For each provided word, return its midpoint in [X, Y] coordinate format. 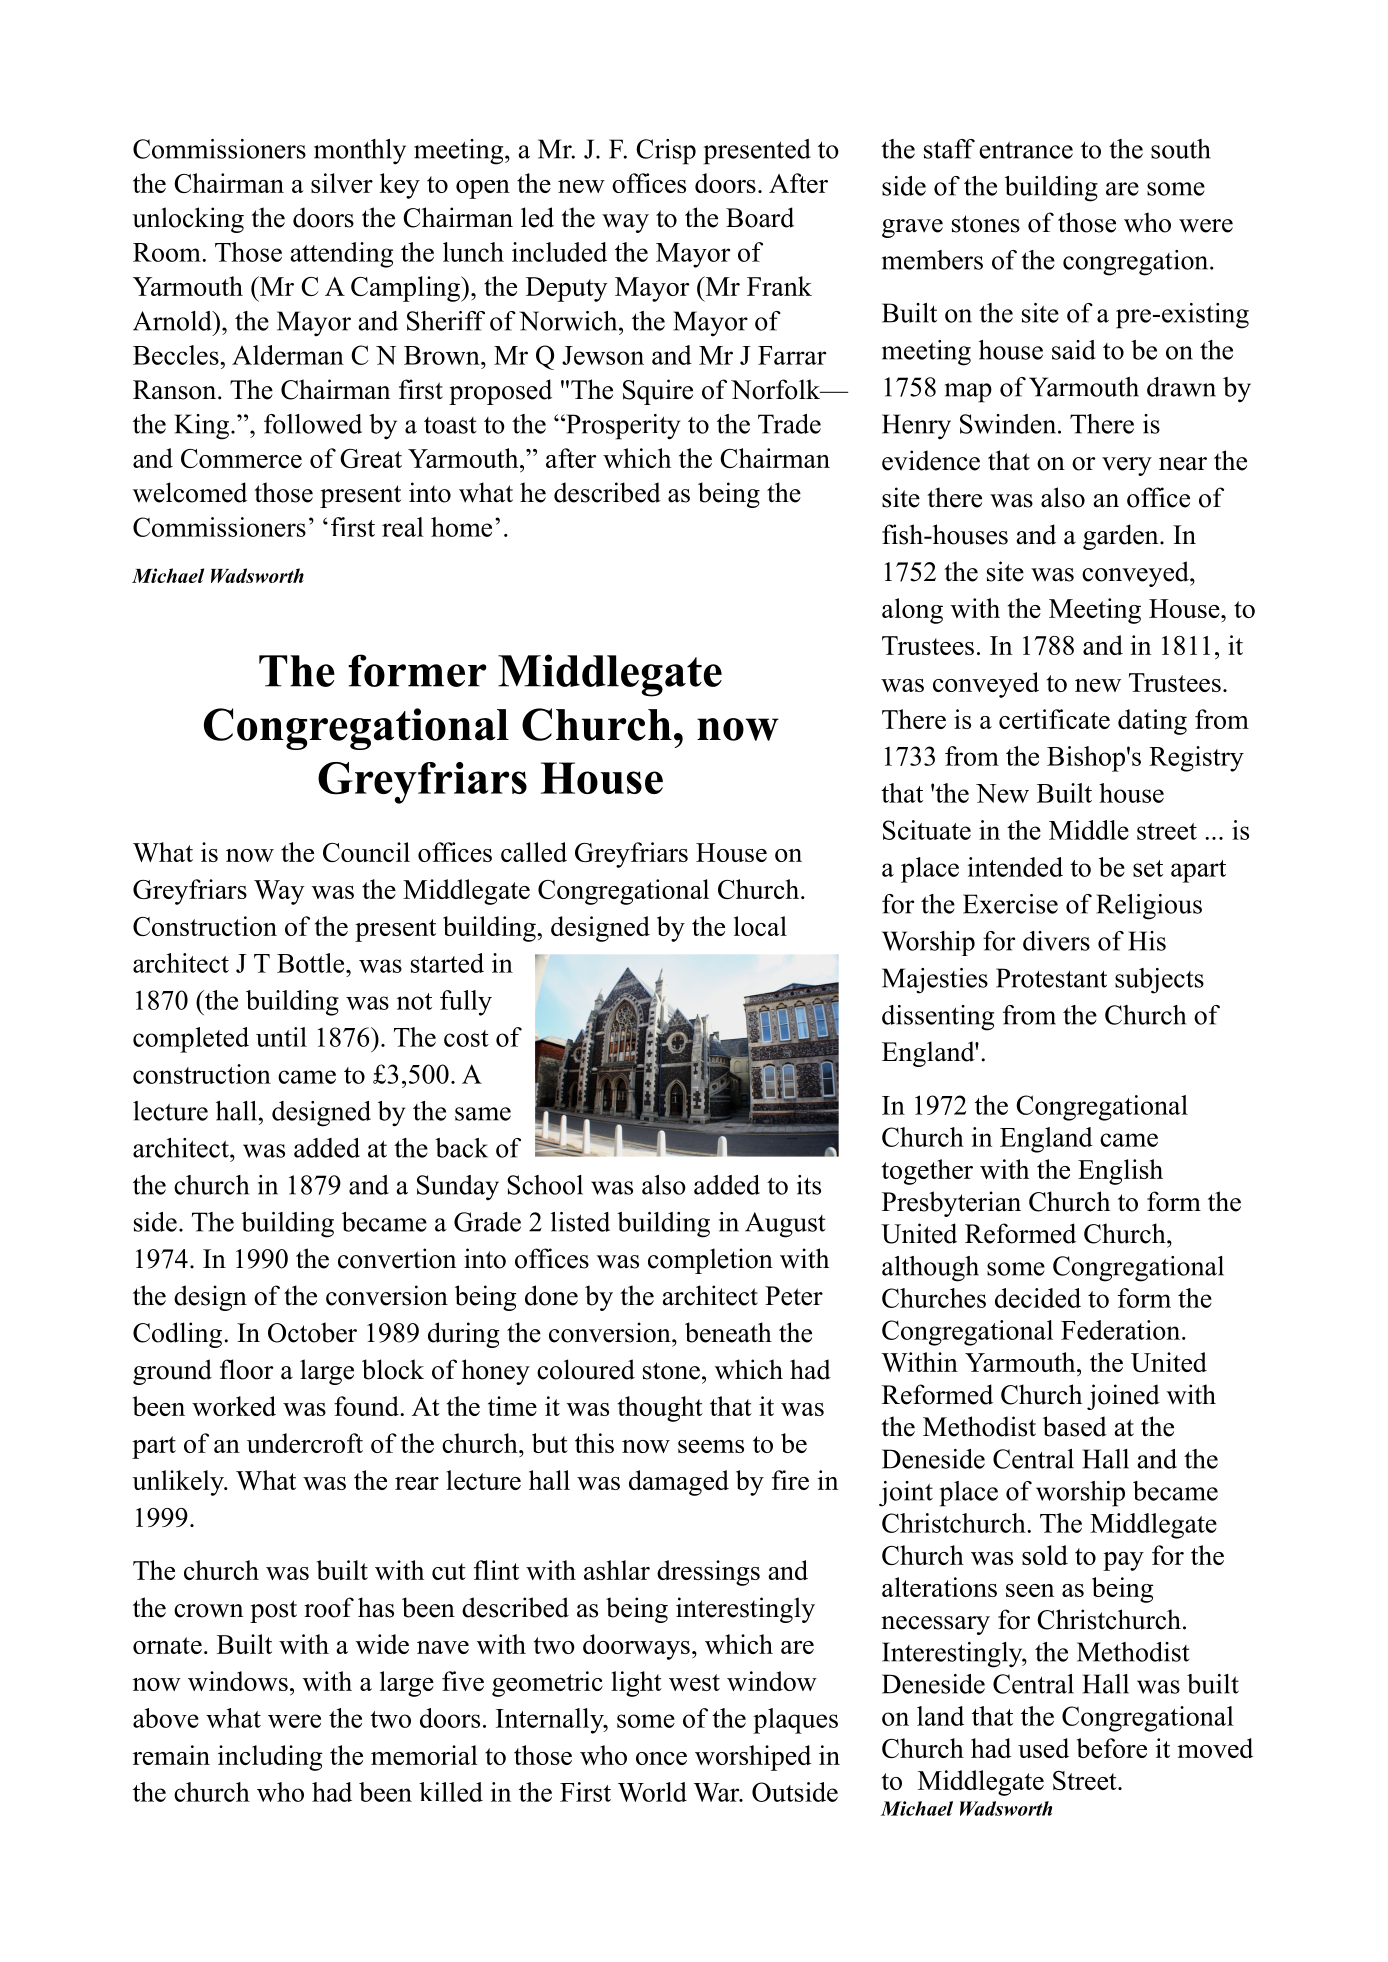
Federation [1122, 1330]
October [312, 1332]
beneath [728, 1332]
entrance [1026, 150]
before [1112, 1748]
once [661, 1758]
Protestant [1051, 978]
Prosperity [622, 427]
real [403, 527]
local [760, 926]
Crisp [666, 152]
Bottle [312, 963]
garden [1122, 537]
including [270, 1758]
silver [342, 183]
